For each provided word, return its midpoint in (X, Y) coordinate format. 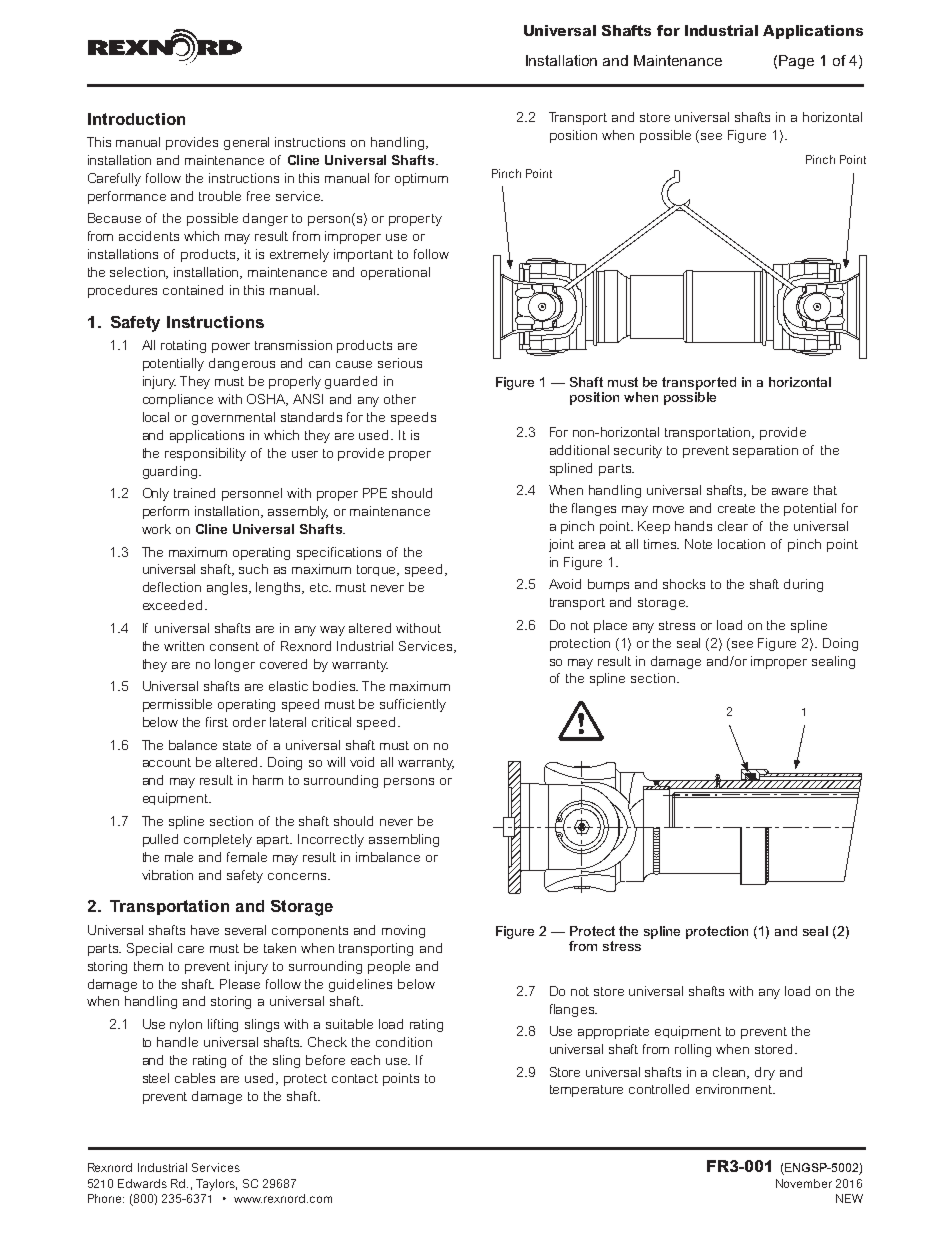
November (804, 1183)
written (184, 646)
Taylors (216, 1185)
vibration (167, 875)
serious (400, 363)
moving (403, 931)
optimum (421, 179)
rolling (693, 1050)
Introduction (136, 119)
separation (765, 451)
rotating (183, 346)
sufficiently (413, 705)
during (803, 585)
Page (796, 62)
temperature (586, 1091)
